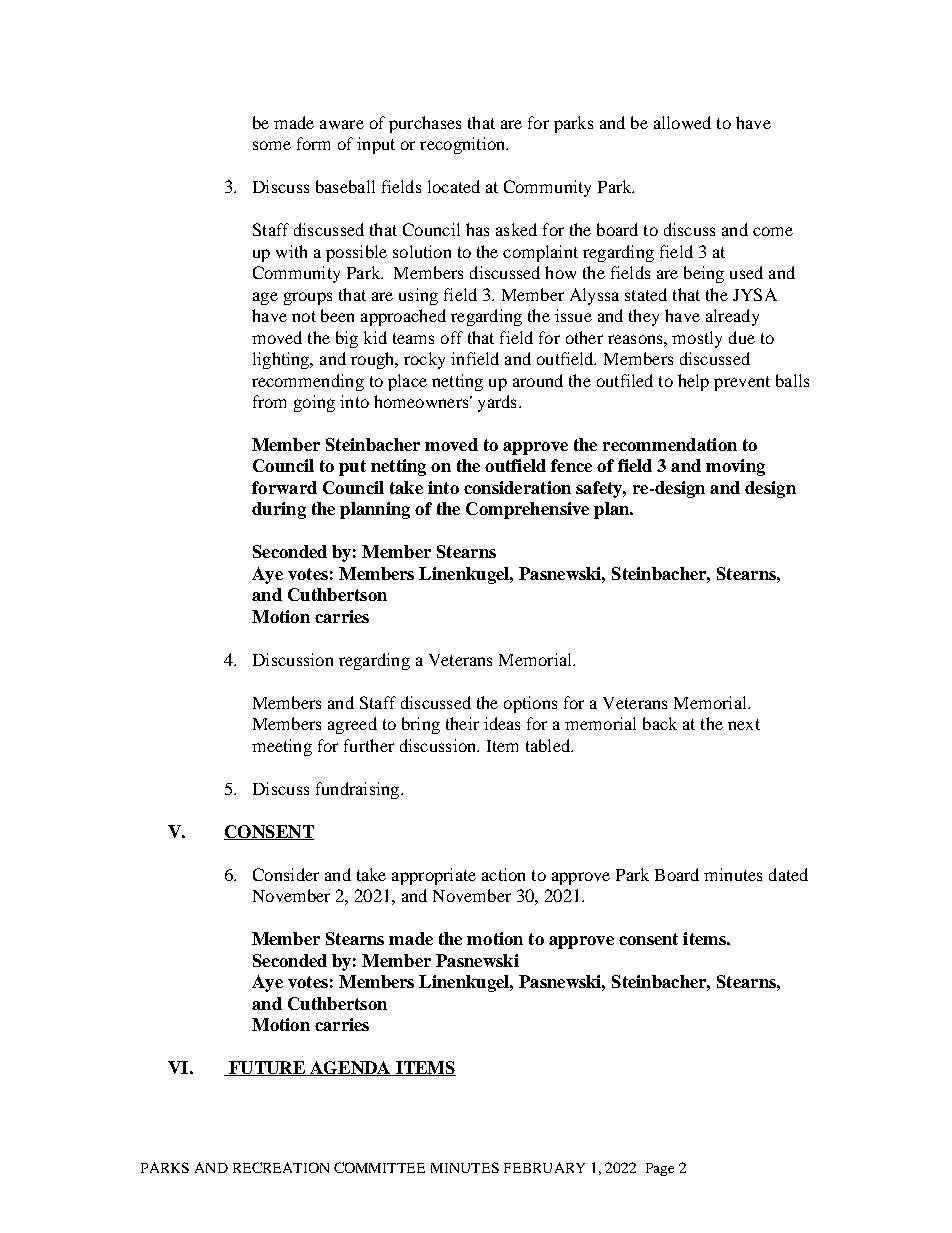  I want to click on RECREATION, so click(281, 1167).
